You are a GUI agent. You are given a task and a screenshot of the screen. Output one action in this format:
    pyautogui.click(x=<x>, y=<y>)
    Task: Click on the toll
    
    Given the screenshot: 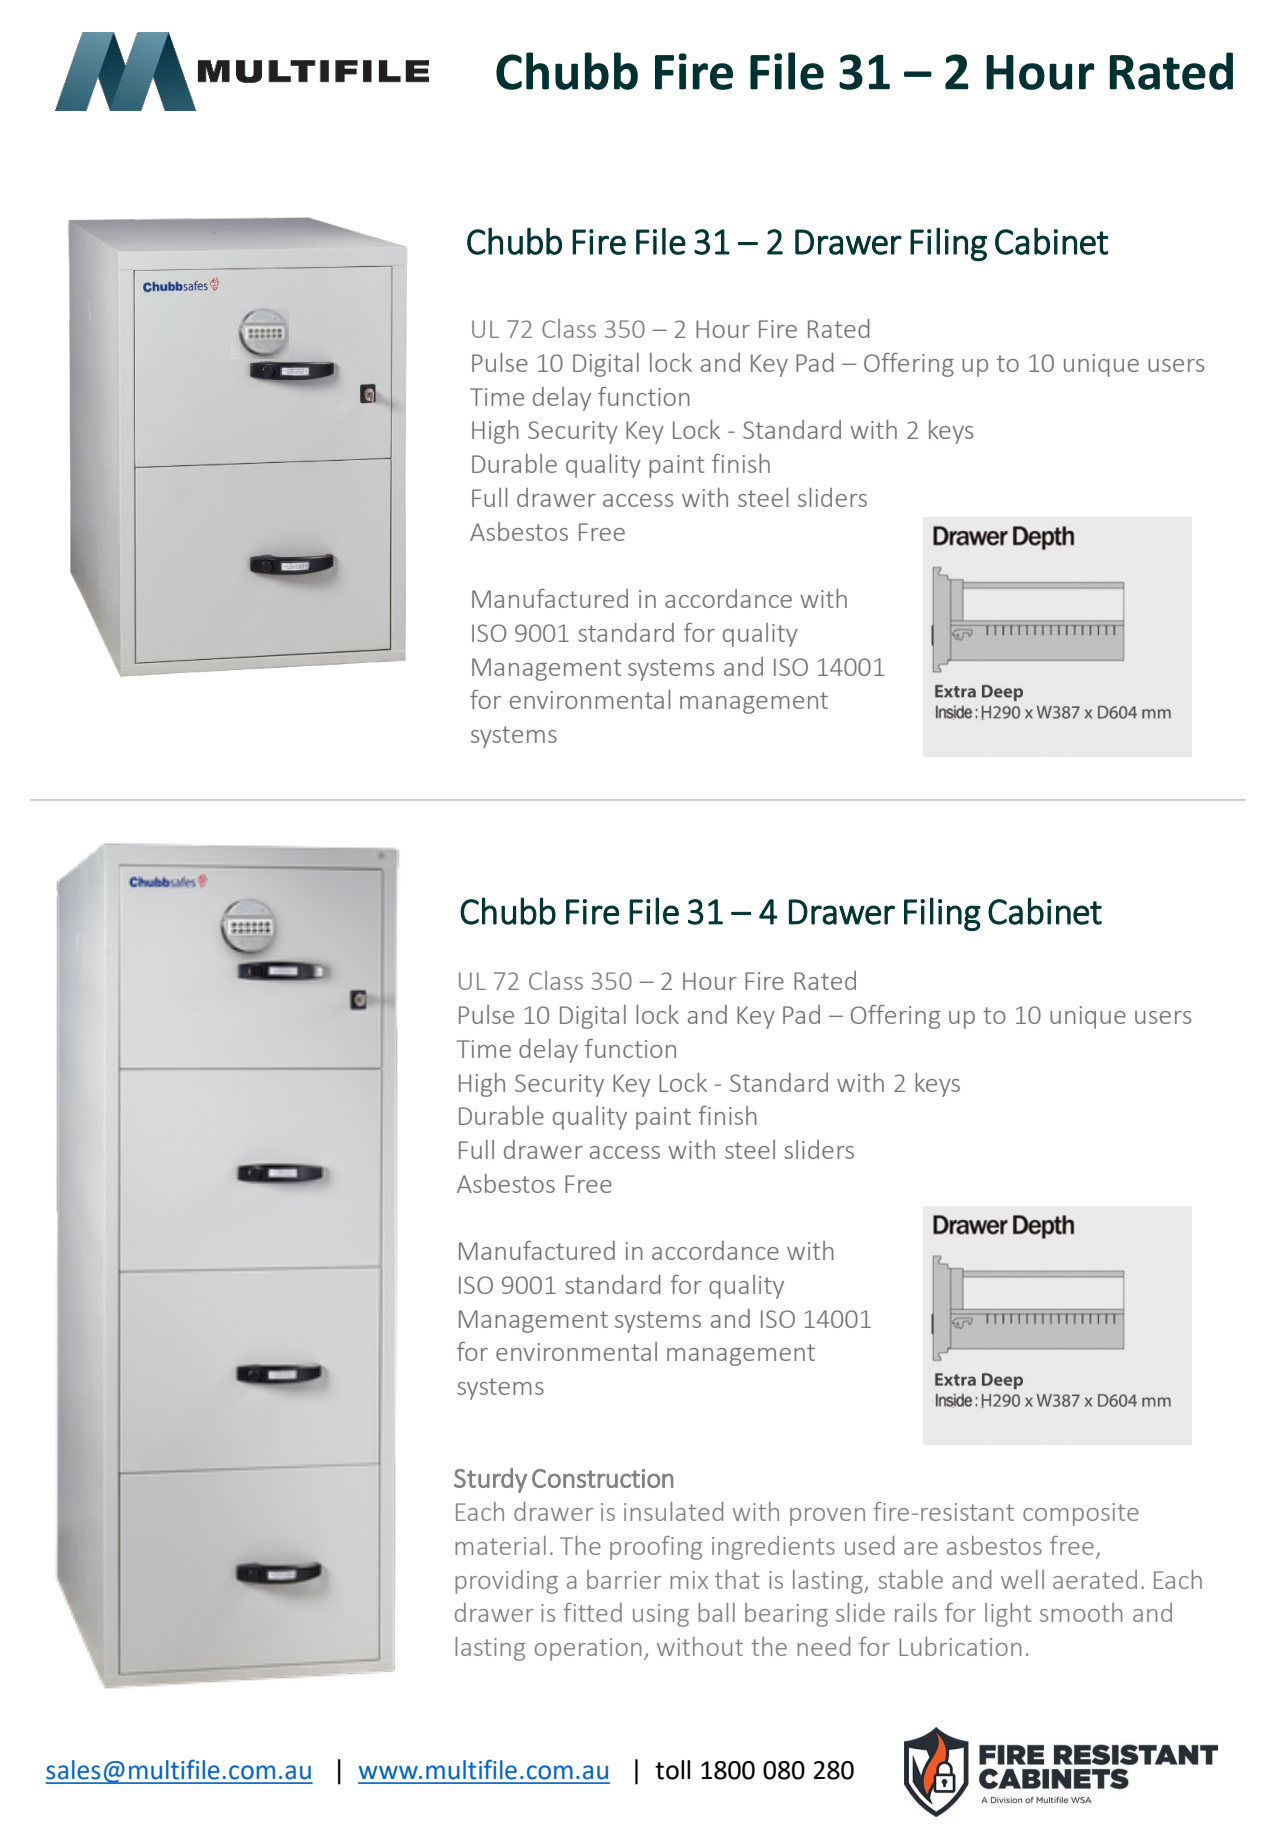 What is the action you would take?
    pyautogui.click(x=672, y=1770)
